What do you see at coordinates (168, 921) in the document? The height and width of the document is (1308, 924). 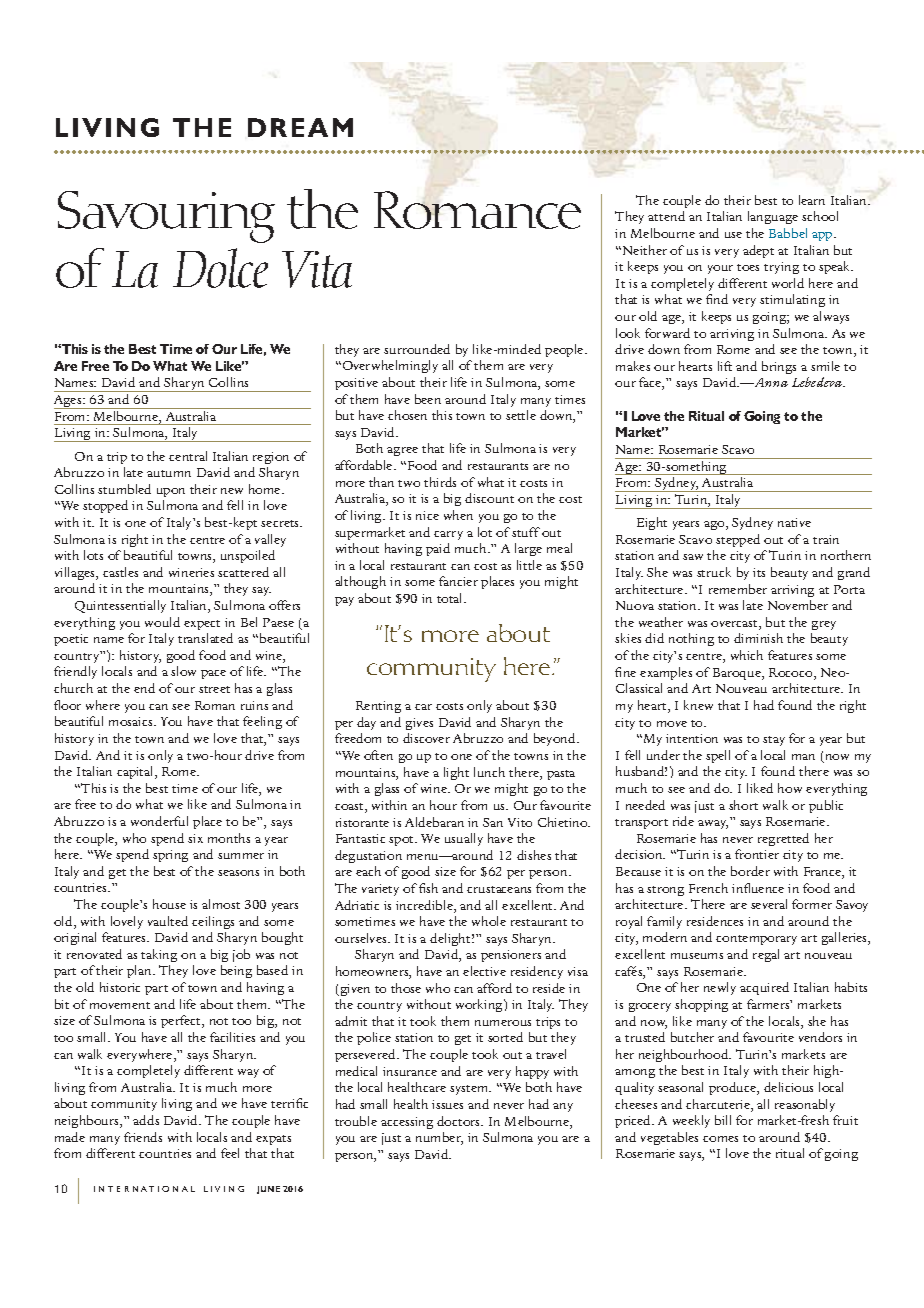 I see `vaulted` at bounding box center [168, 921].
